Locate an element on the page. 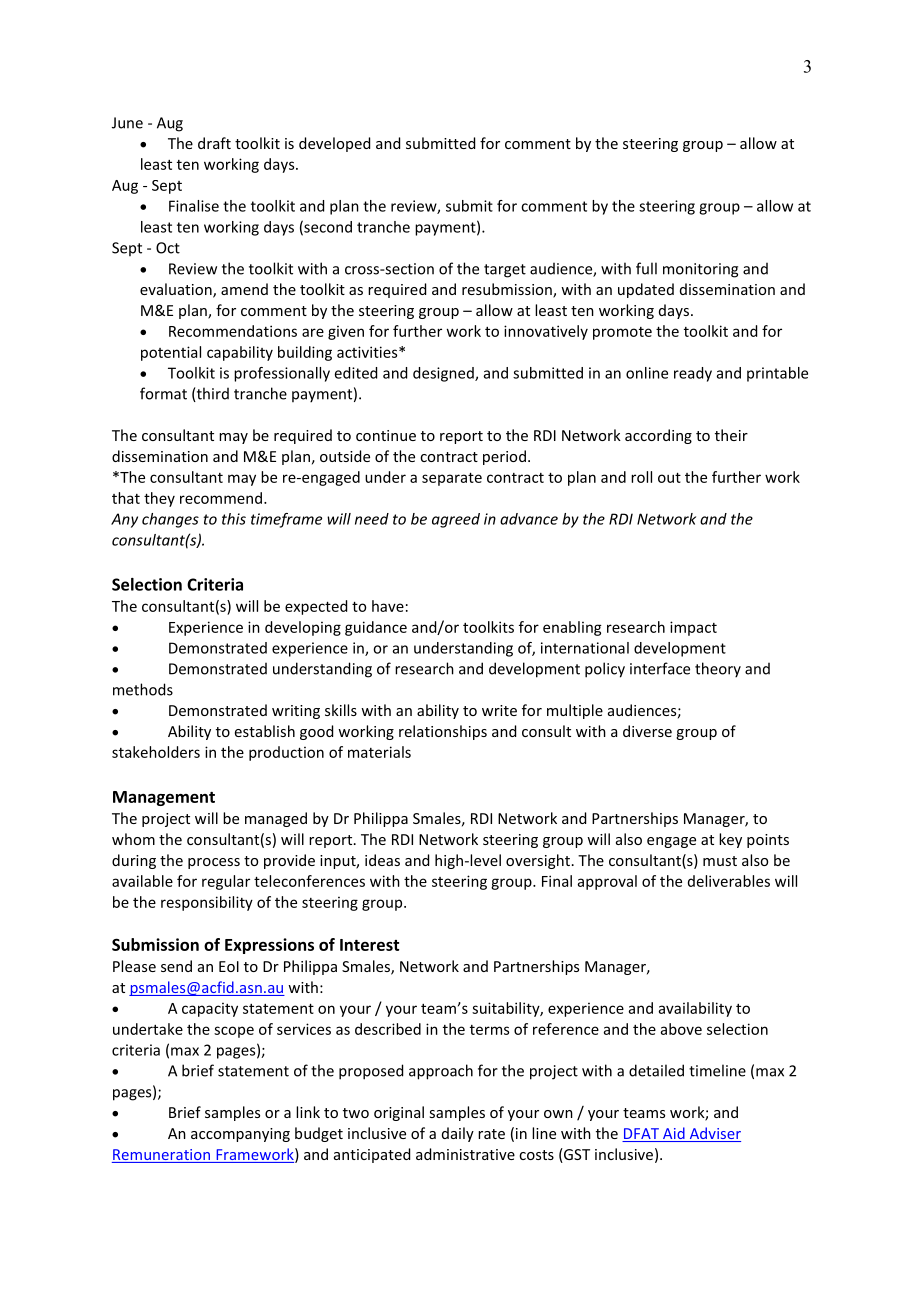 This page has height=1308, width=924. developed is located at coordinates (334, 144).
